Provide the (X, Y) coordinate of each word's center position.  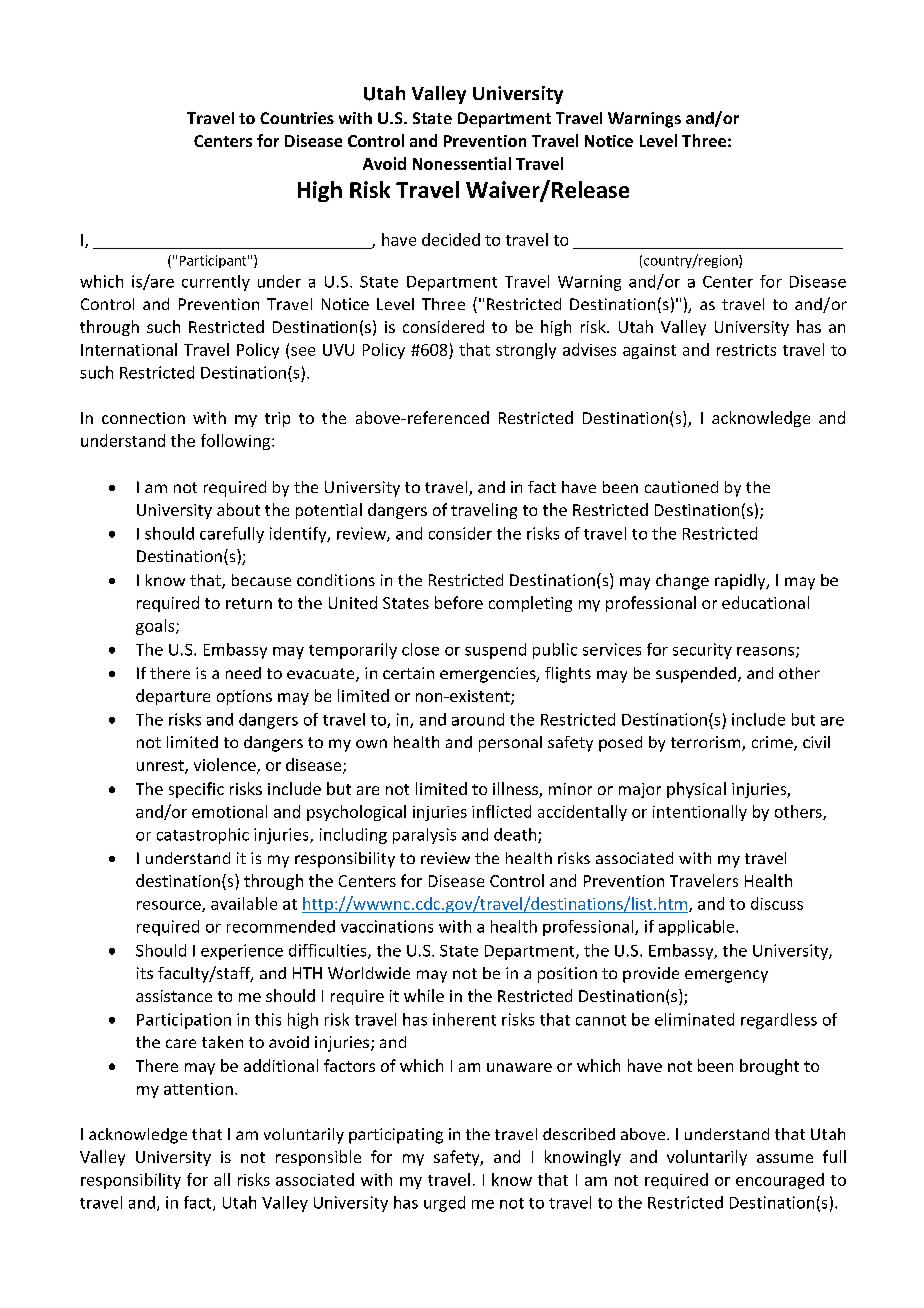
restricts (746, 350)
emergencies (489, 675)
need (243, 673)
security (702, 651)
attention (198, 1089)
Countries (297, 118)
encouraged (780, 1181)
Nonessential (462, 163)
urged (444, 1204)
